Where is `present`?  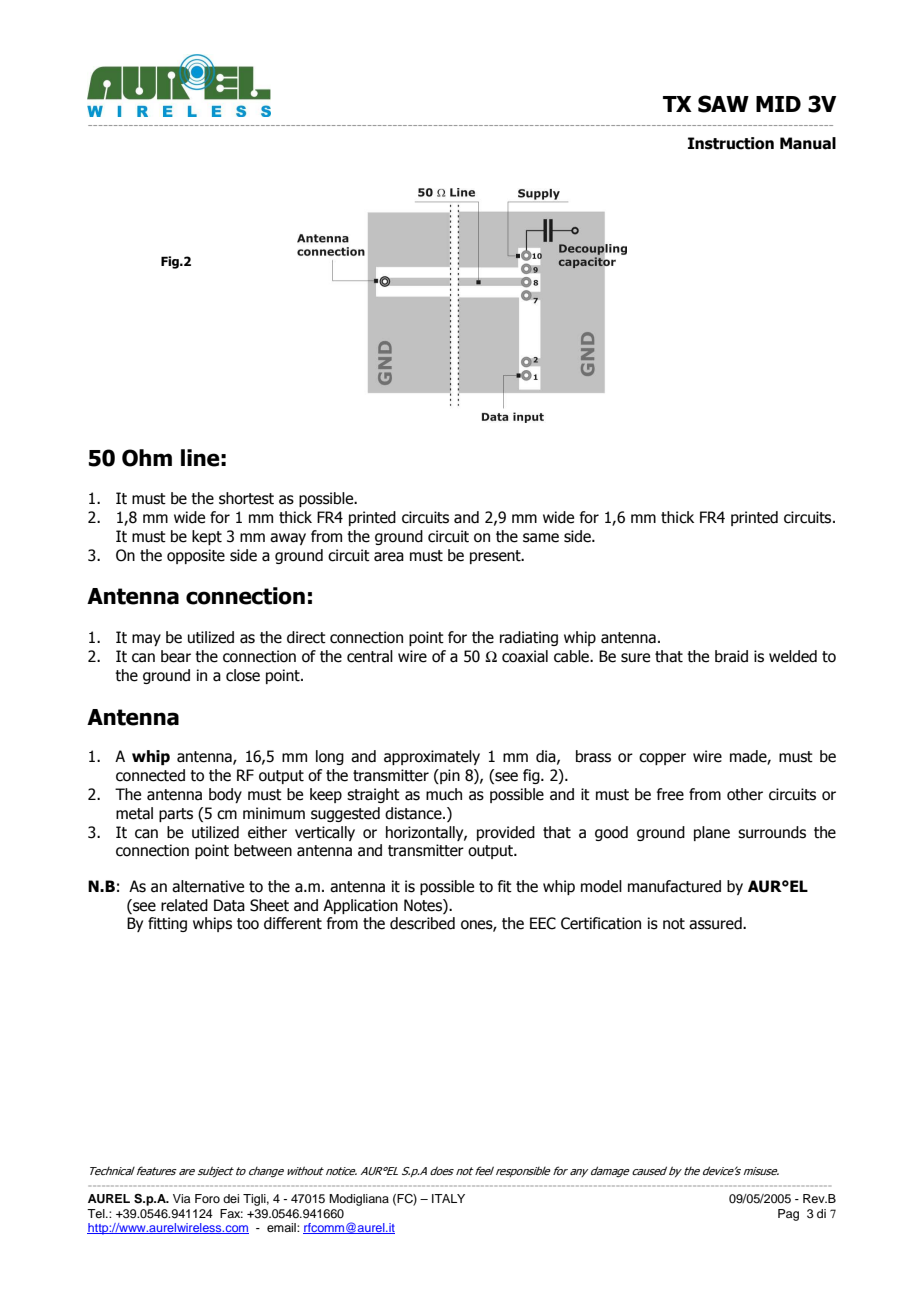 present is located at coordinates (496, 557).
